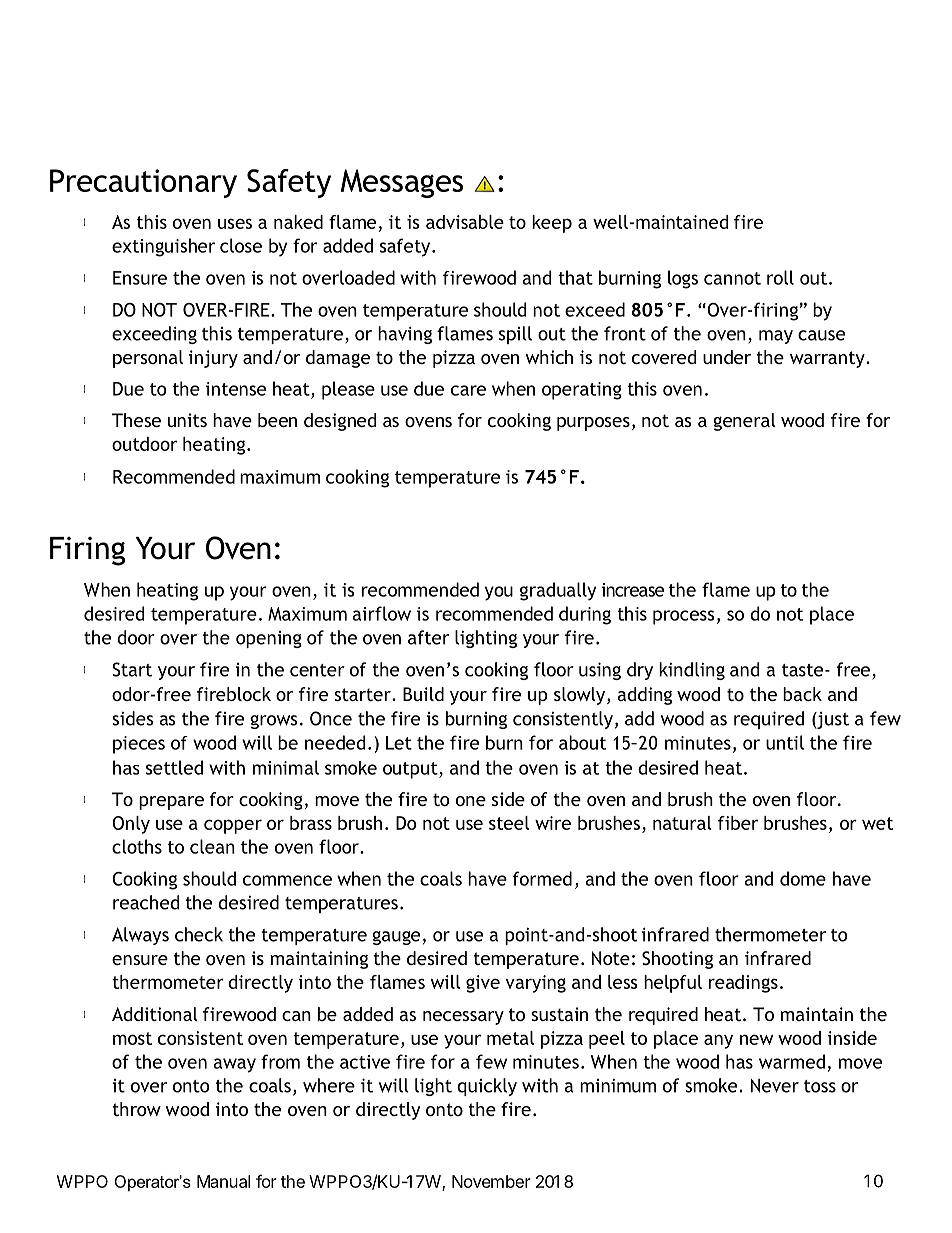 The height and width of the screenshot is (1233, 952). Describe the element at coordinates (465, 222) in the screenshot. I see `advisable` at that location.
